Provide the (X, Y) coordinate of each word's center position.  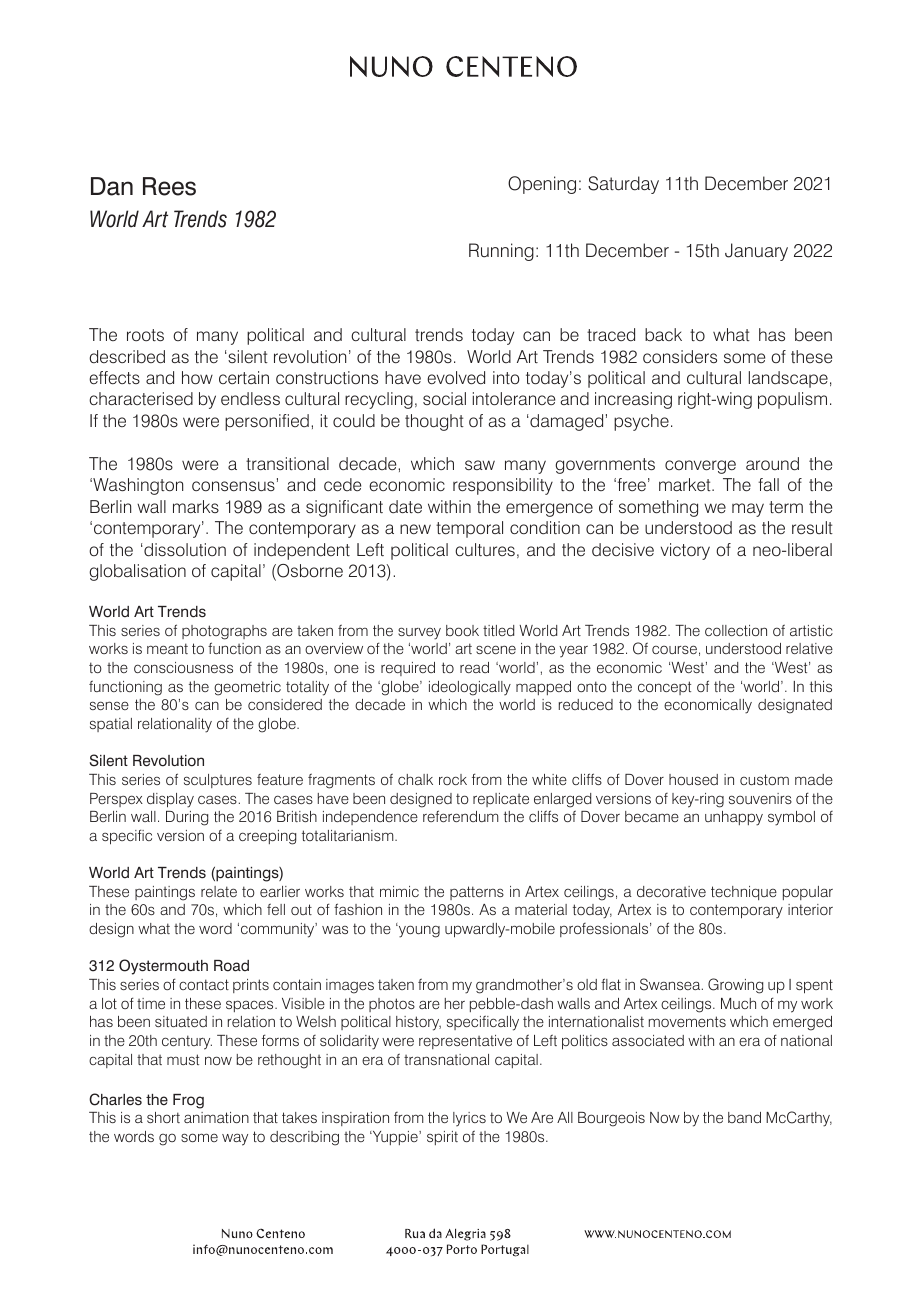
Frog (188, 1101)
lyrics (469, 1119)
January (756, 252)
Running (501, 252)
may (748, 510)
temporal (469, 529)
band (744, 1117)
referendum (461, 816)
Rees (169, 186)
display (170, 800)
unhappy (734, 818)
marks (196, 506)
